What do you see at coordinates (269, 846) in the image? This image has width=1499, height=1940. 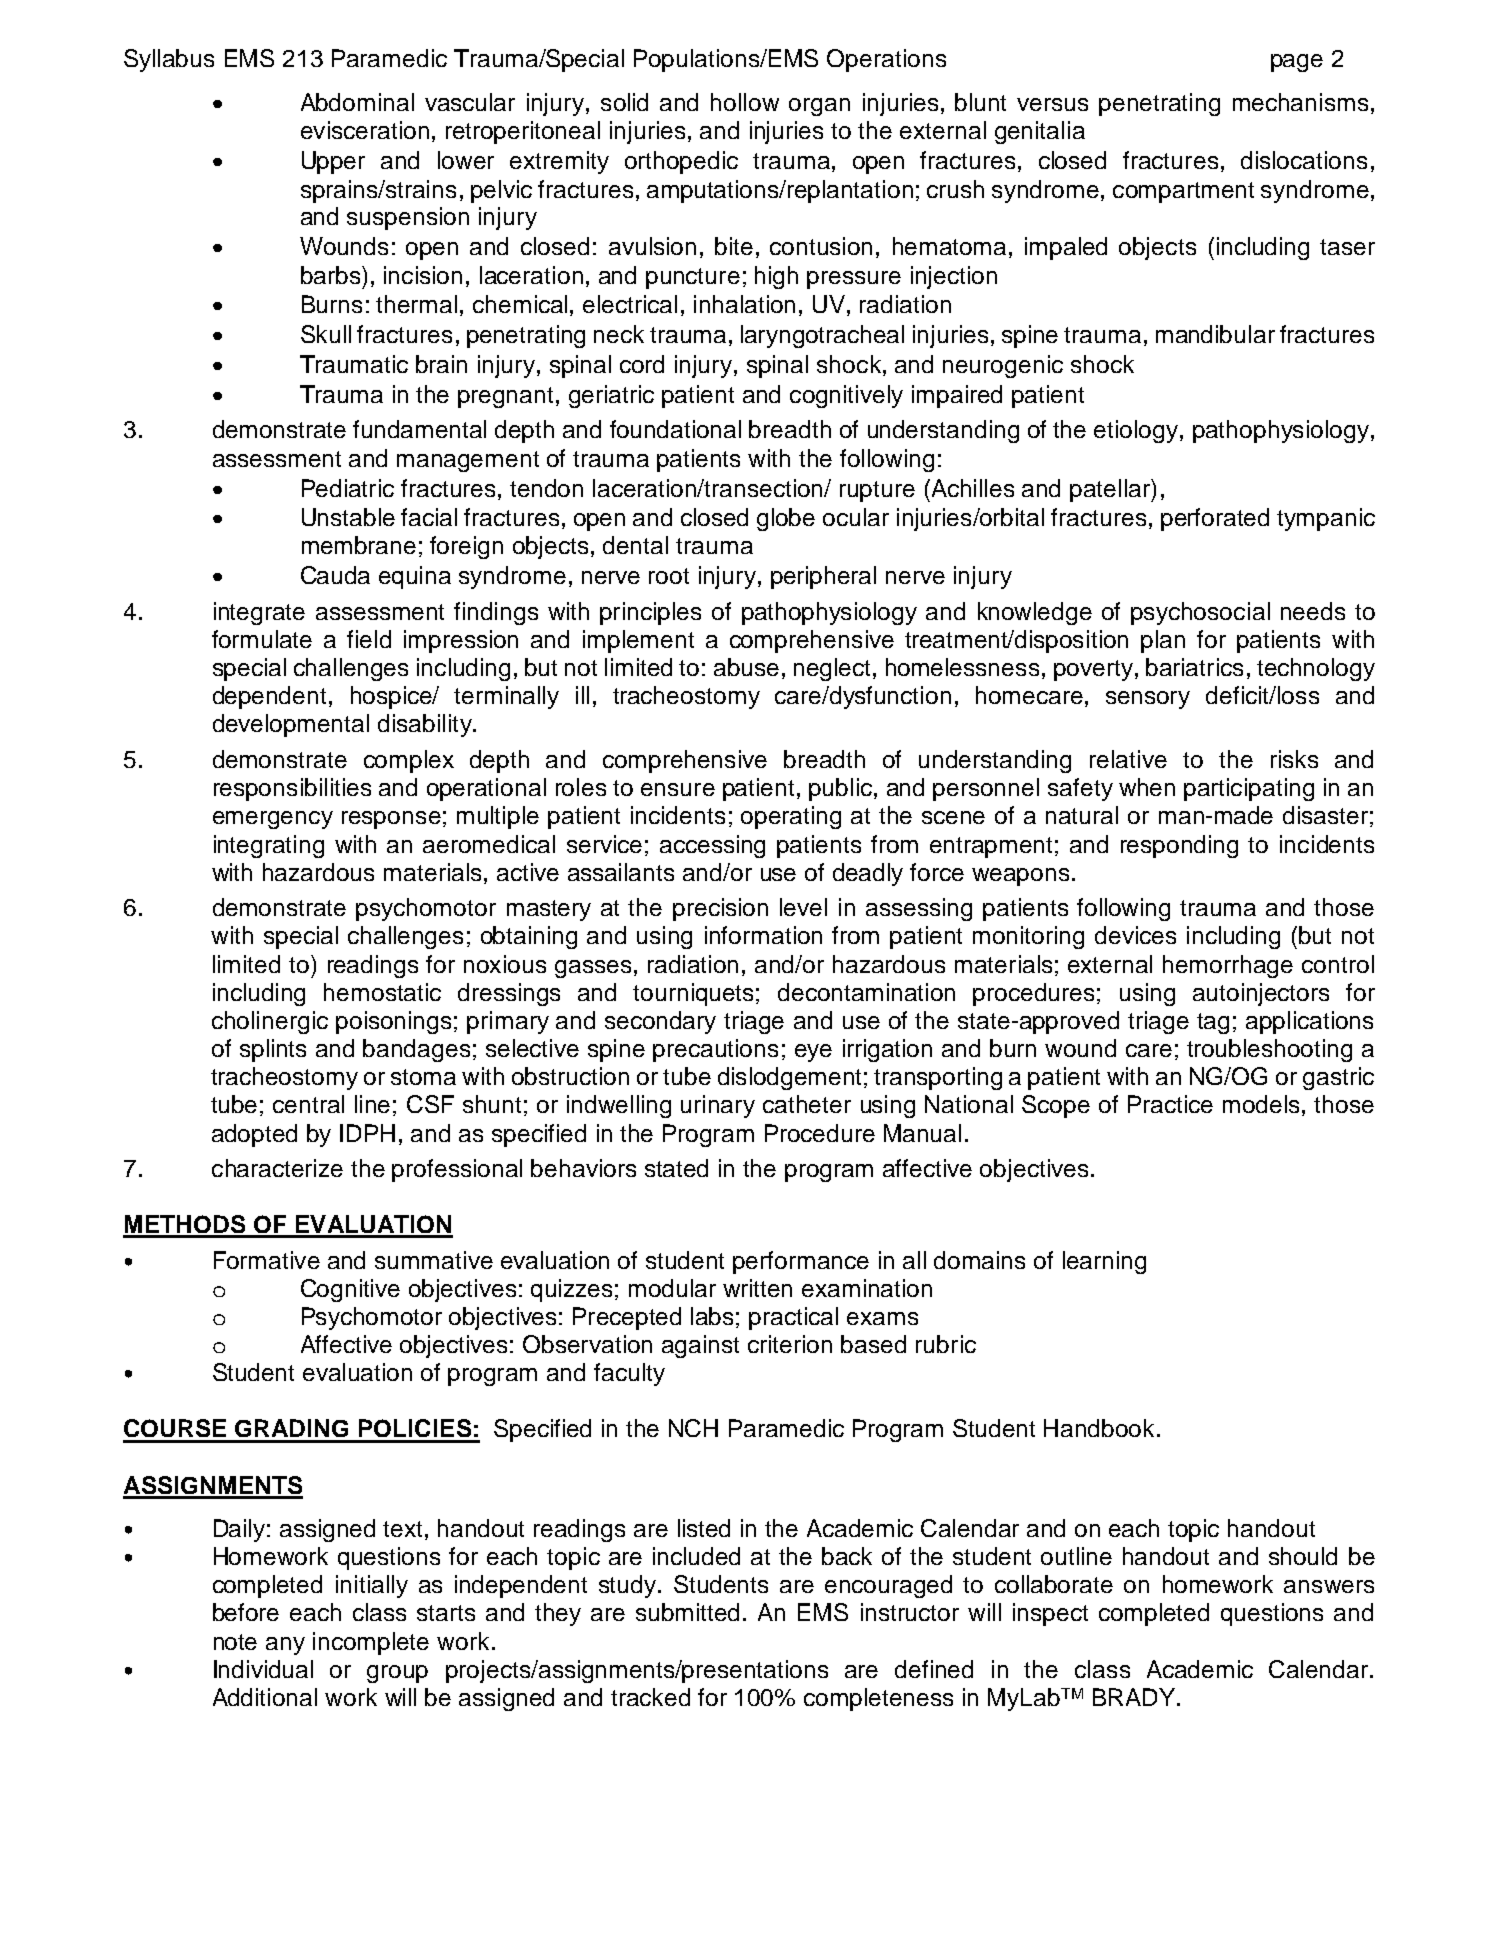 I see `integrating` at bounding box center [269, 846].
